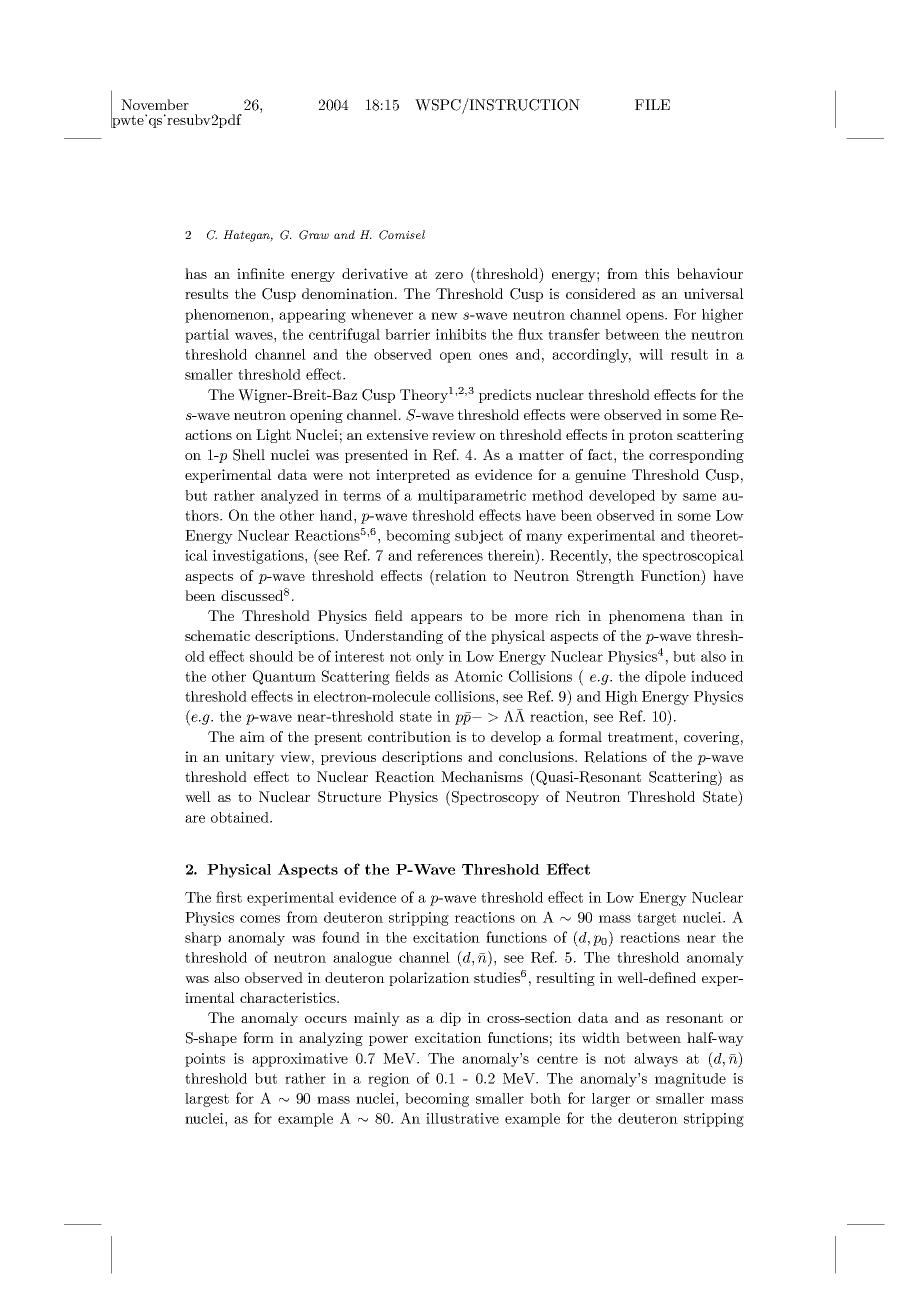 The height and width of the document is (1308, 924). Describe the element at coordinates (642, 737) in the document. I see `treatment` at that location.
